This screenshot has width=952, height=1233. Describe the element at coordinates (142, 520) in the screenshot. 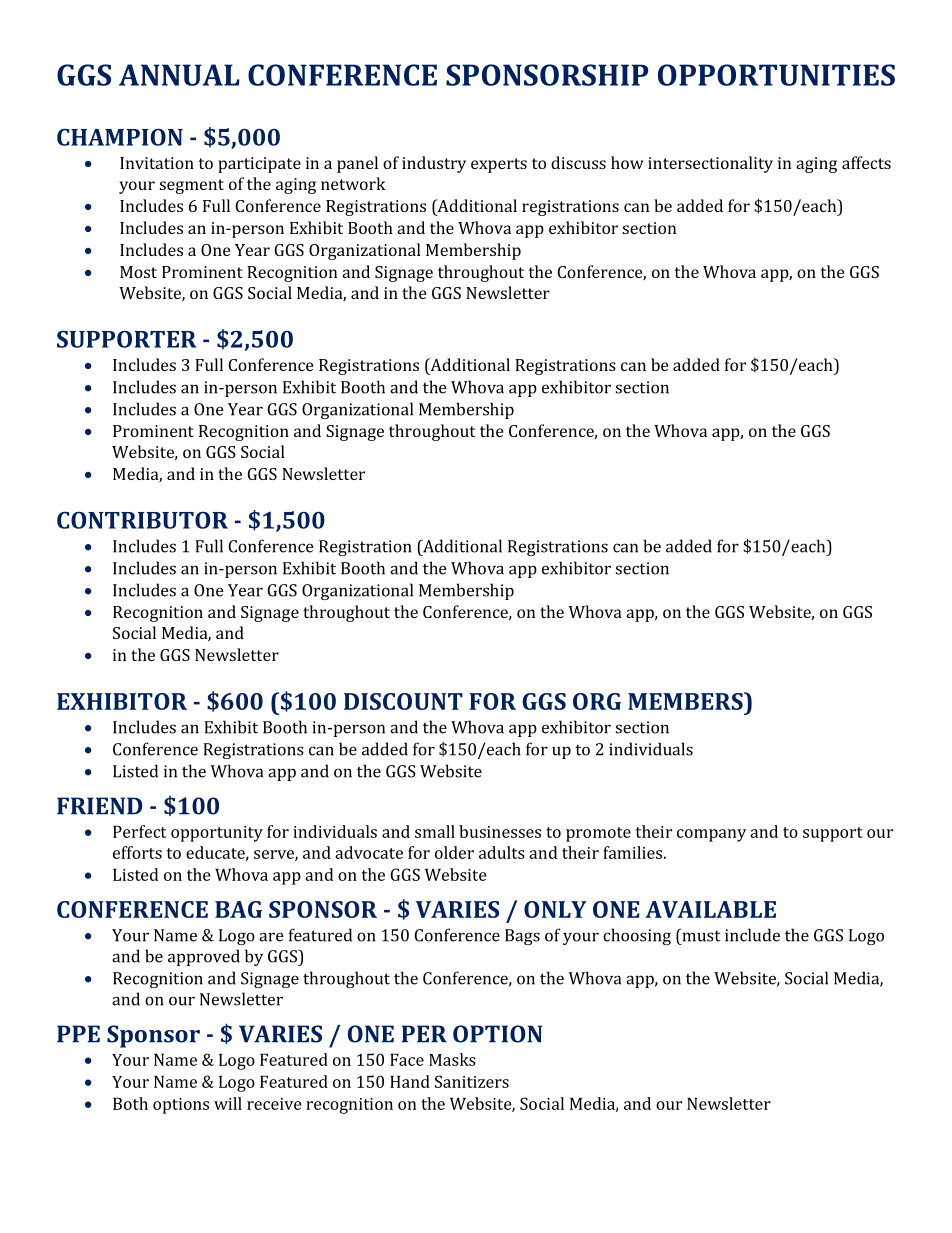

I see `CONTRIBUTOR` at that location.
